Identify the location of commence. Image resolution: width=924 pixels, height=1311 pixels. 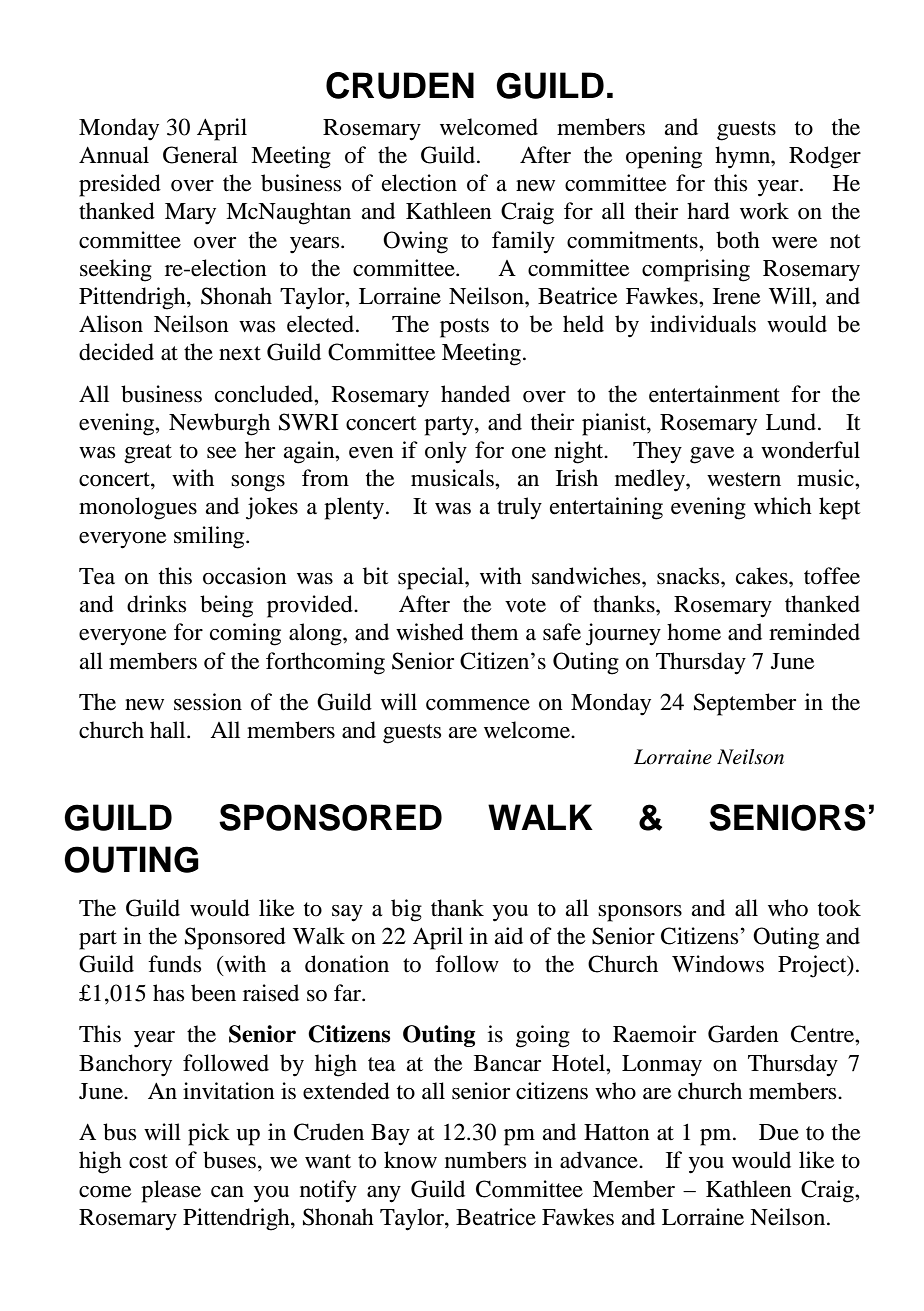
(478, 705).
